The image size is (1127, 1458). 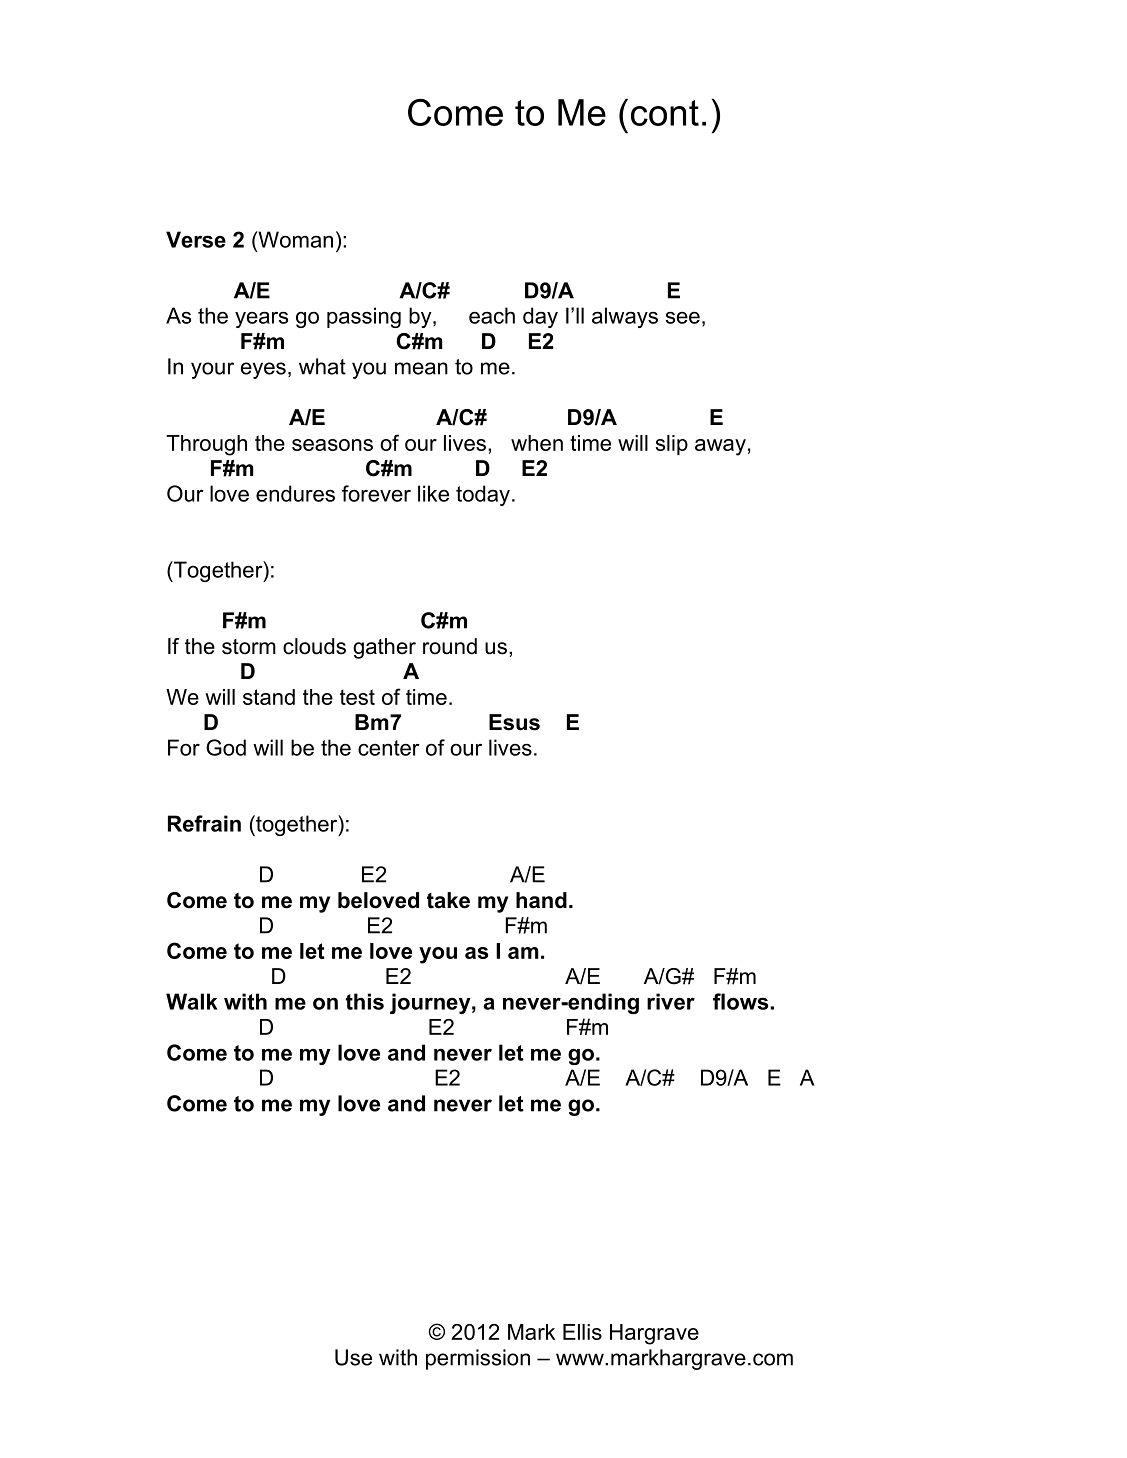 What do you see at coordinates (478, 1359) in the page?
I see `permission` at bounding box center [478, 1359].
